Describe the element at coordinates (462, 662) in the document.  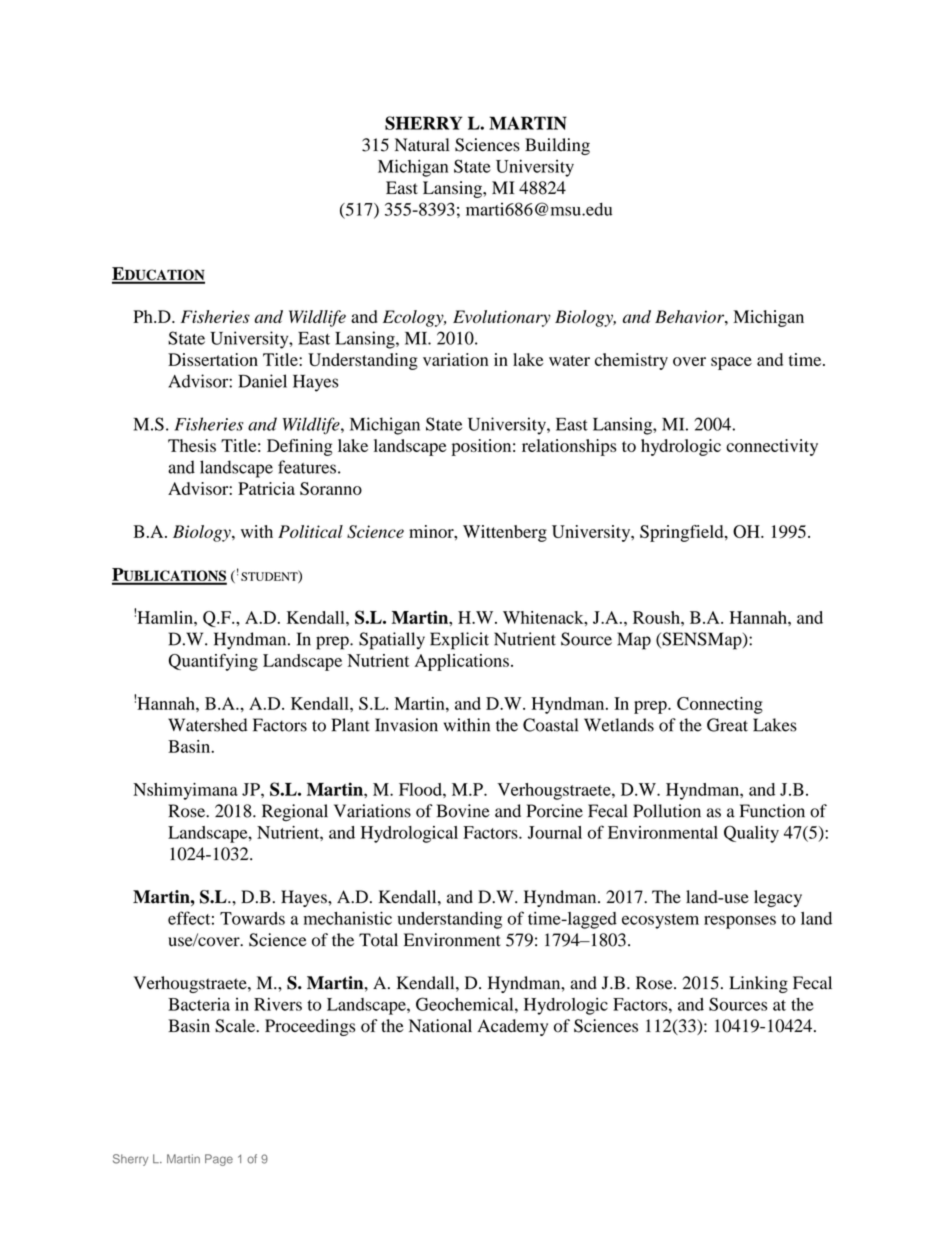
I see `Applications` at that location.
